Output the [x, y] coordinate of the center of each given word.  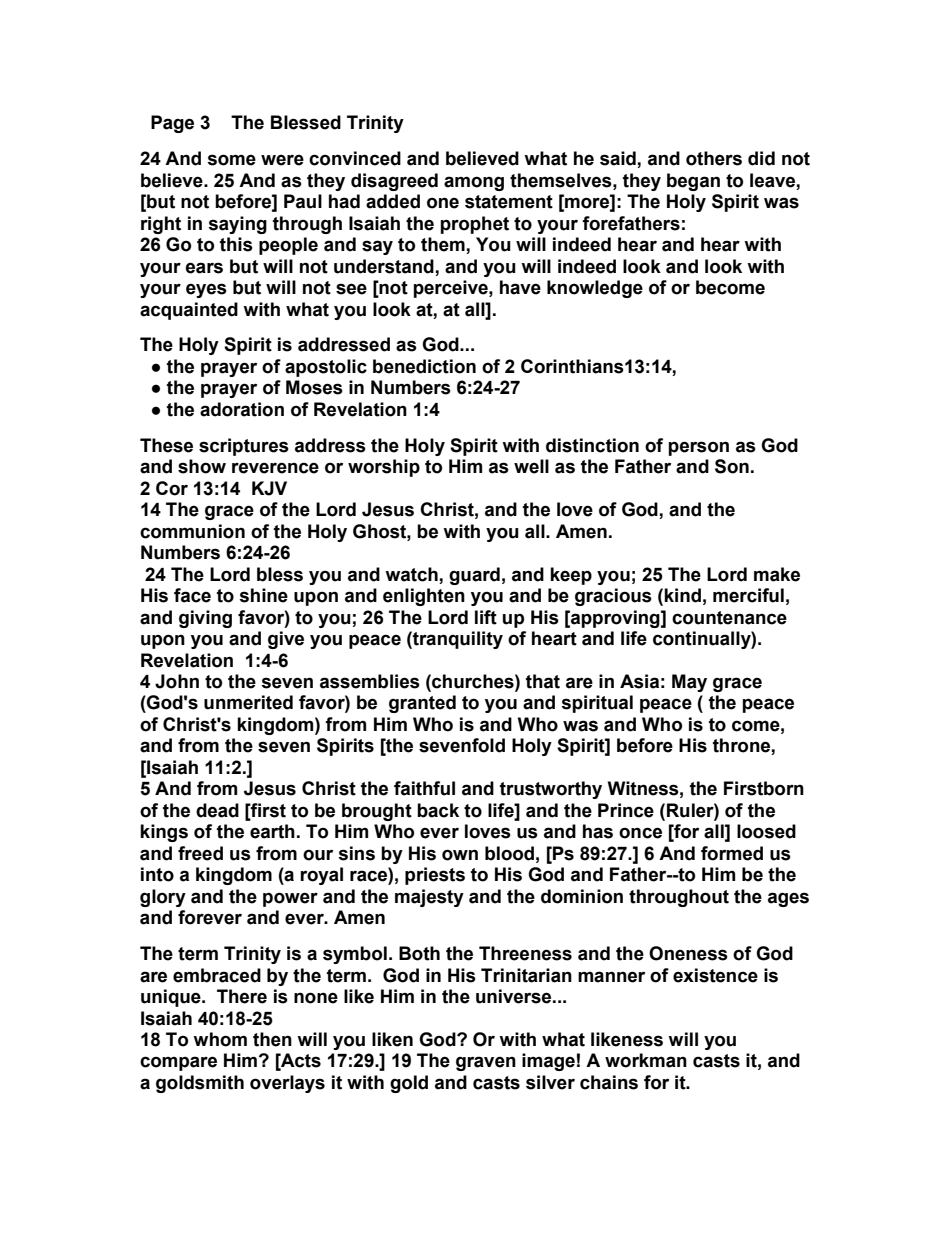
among [474, 183]
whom [220, 1039]
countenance [729, 618]
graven [486, 1063]
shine [263, 595]
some [231, 160]
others [714, 158]
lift [486, 617]
